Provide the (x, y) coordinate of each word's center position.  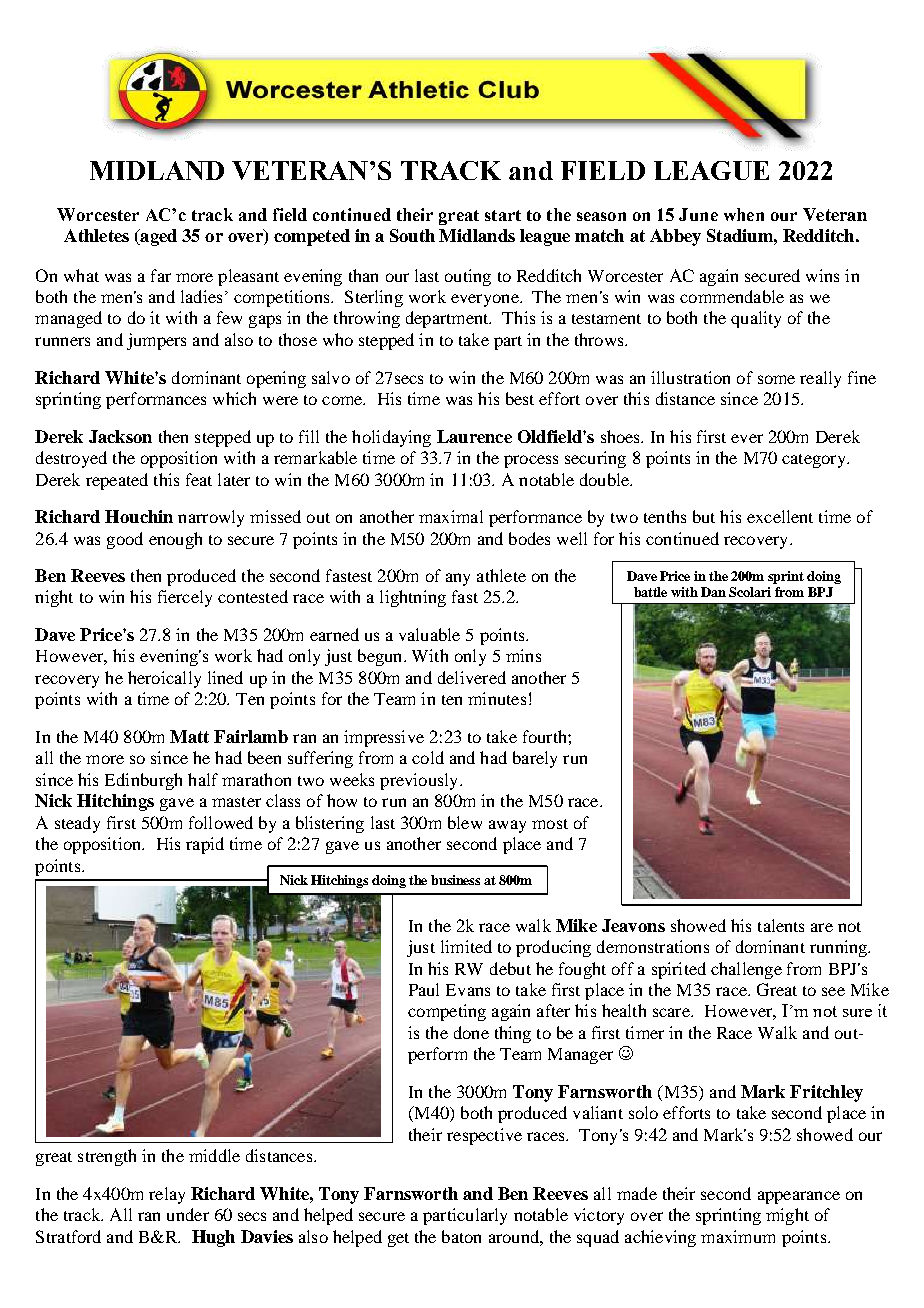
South (412, 235)
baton (461, 1236)
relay (167, 1195)
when (744, 214)
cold (428, 757)
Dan (713, 592)
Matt (189, 736)
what (81, 275)
